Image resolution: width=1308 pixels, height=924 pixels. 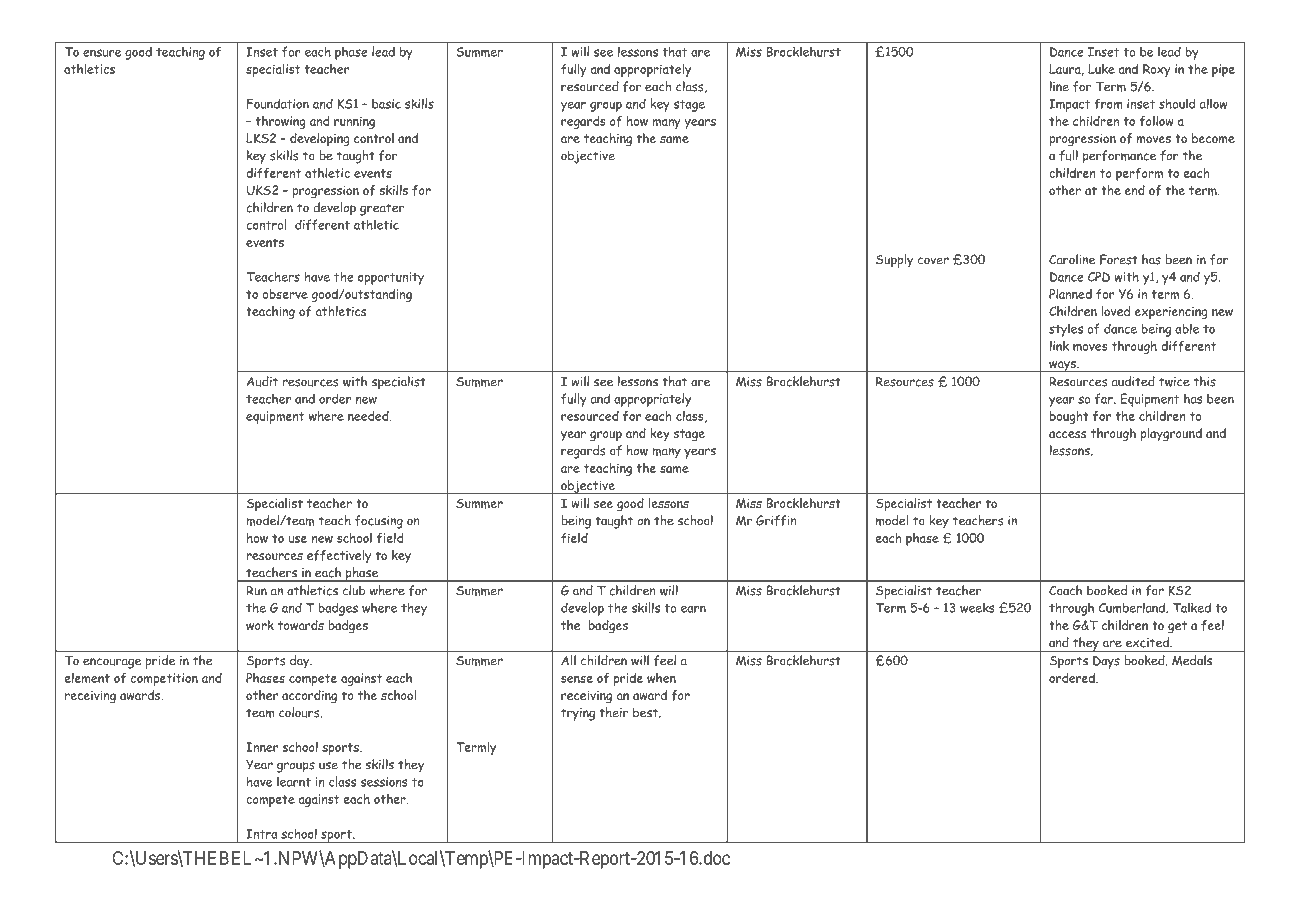 What do you see at coordinates (278, 103) in the screenshot?
I see `Foundation` at bounding box center [278, 103].
